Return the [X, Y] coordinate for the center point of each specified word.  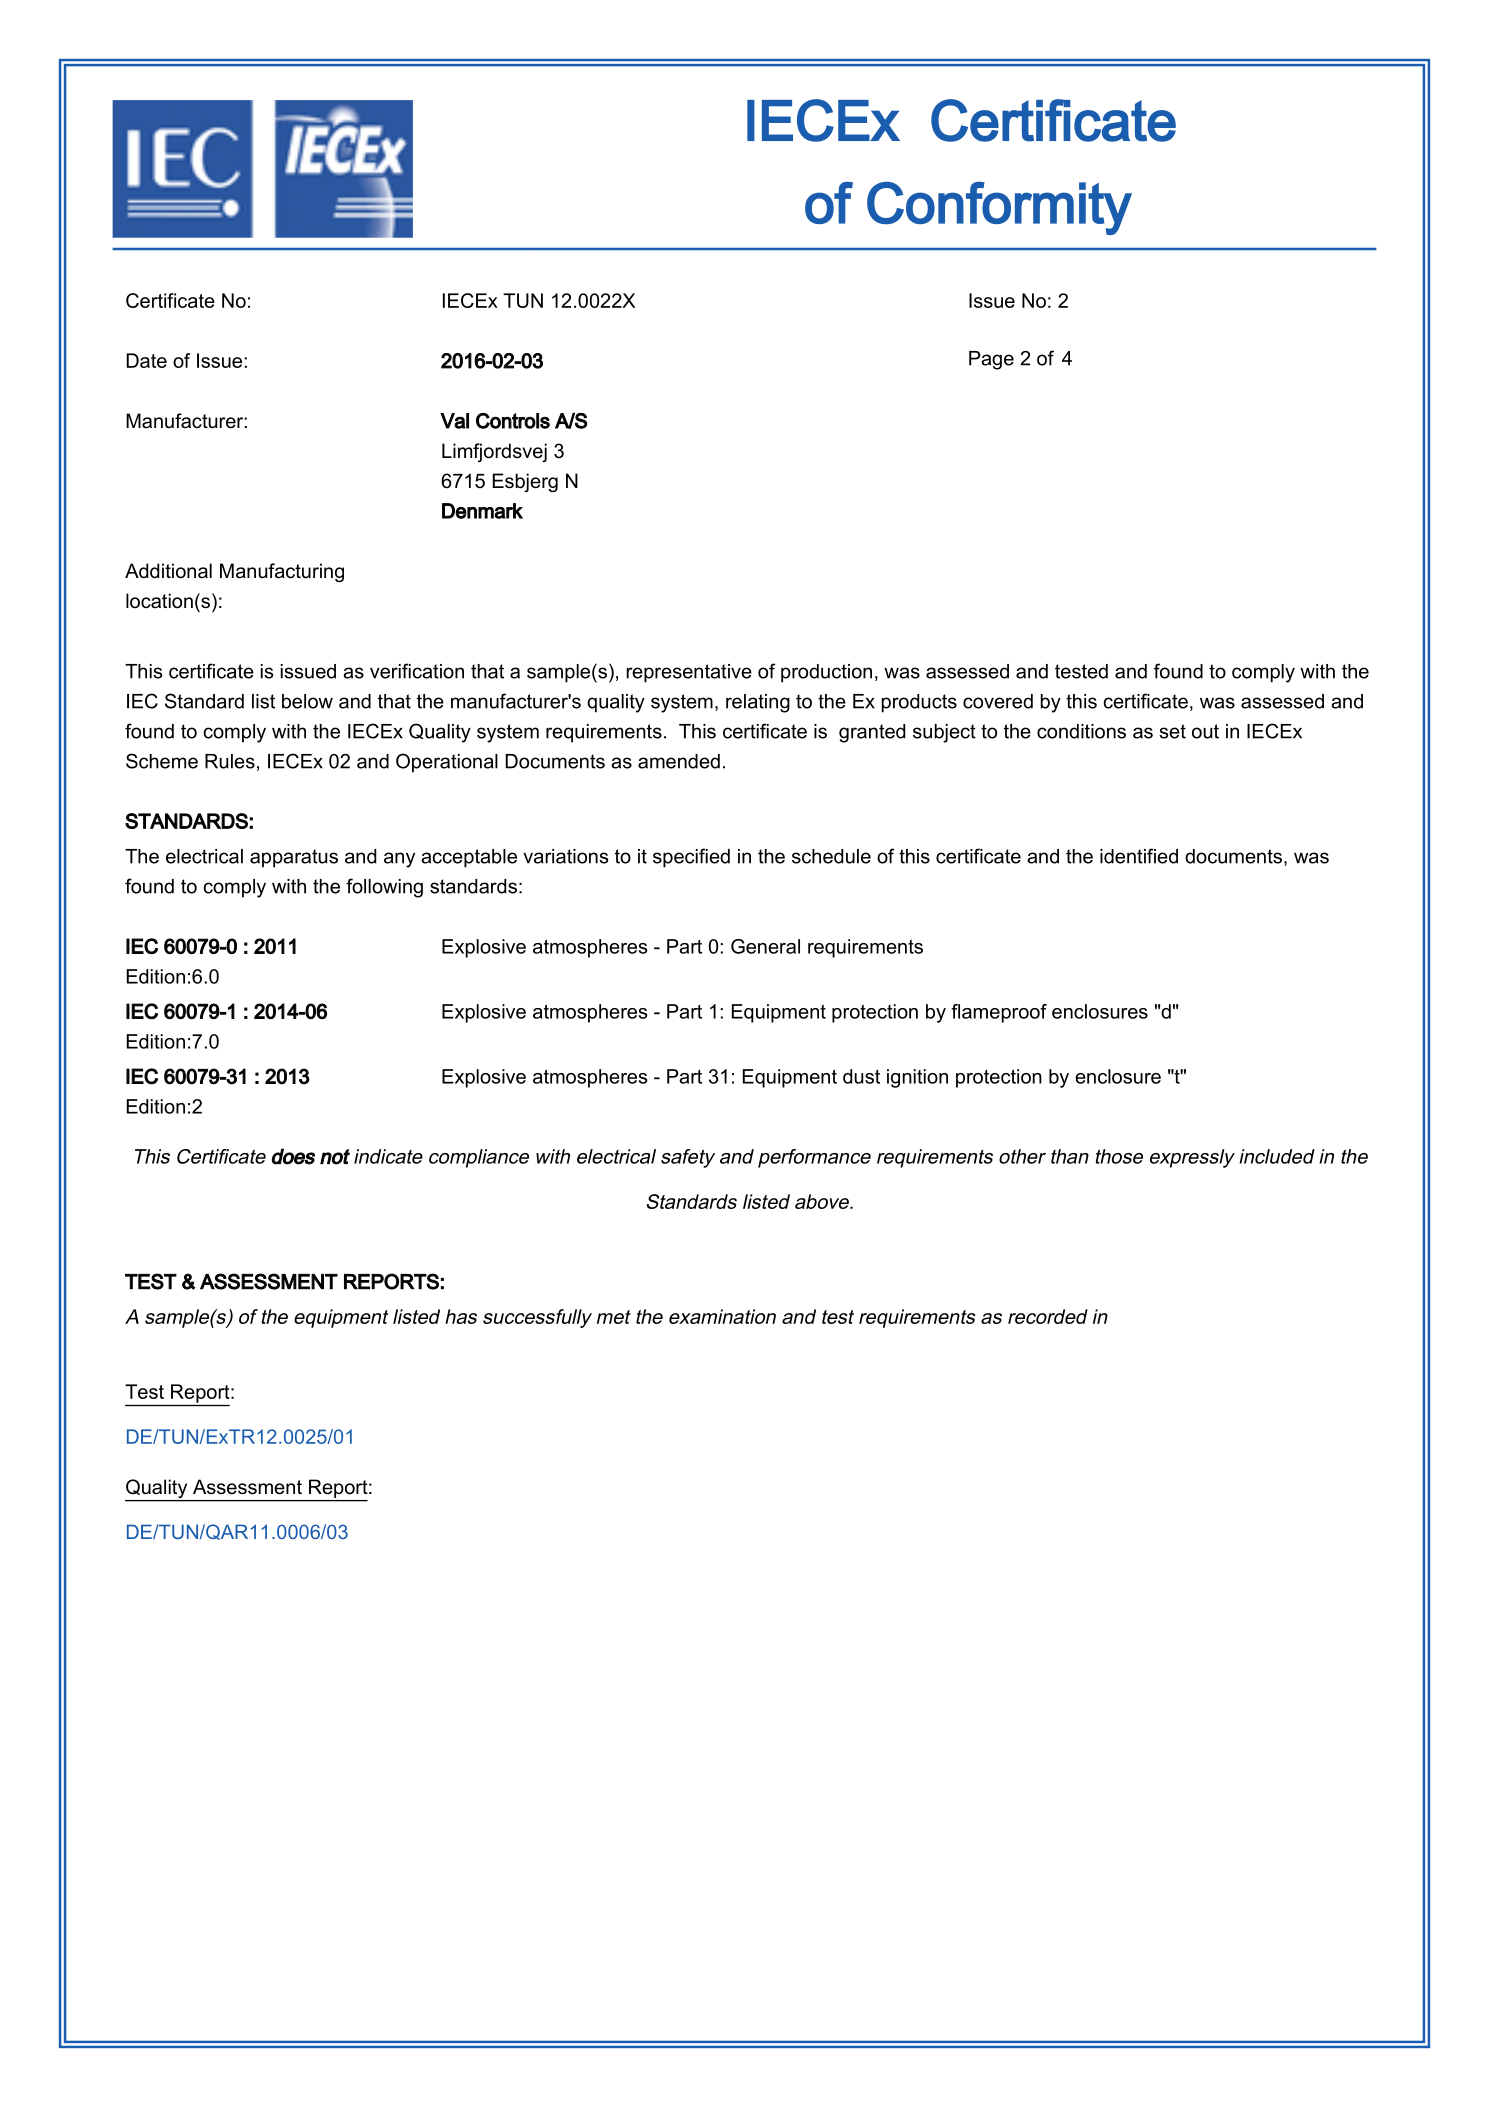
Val [454, 421]
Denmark [482, 511]
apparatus [294, 858]
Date [146, 360]
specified [691, 858]
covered [998, 701]
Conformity [999, 208]
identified [1139, 856]
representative [689, 673]
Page [991, 360]
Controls [513, 421]
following [384, 888]
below [307, 701]
